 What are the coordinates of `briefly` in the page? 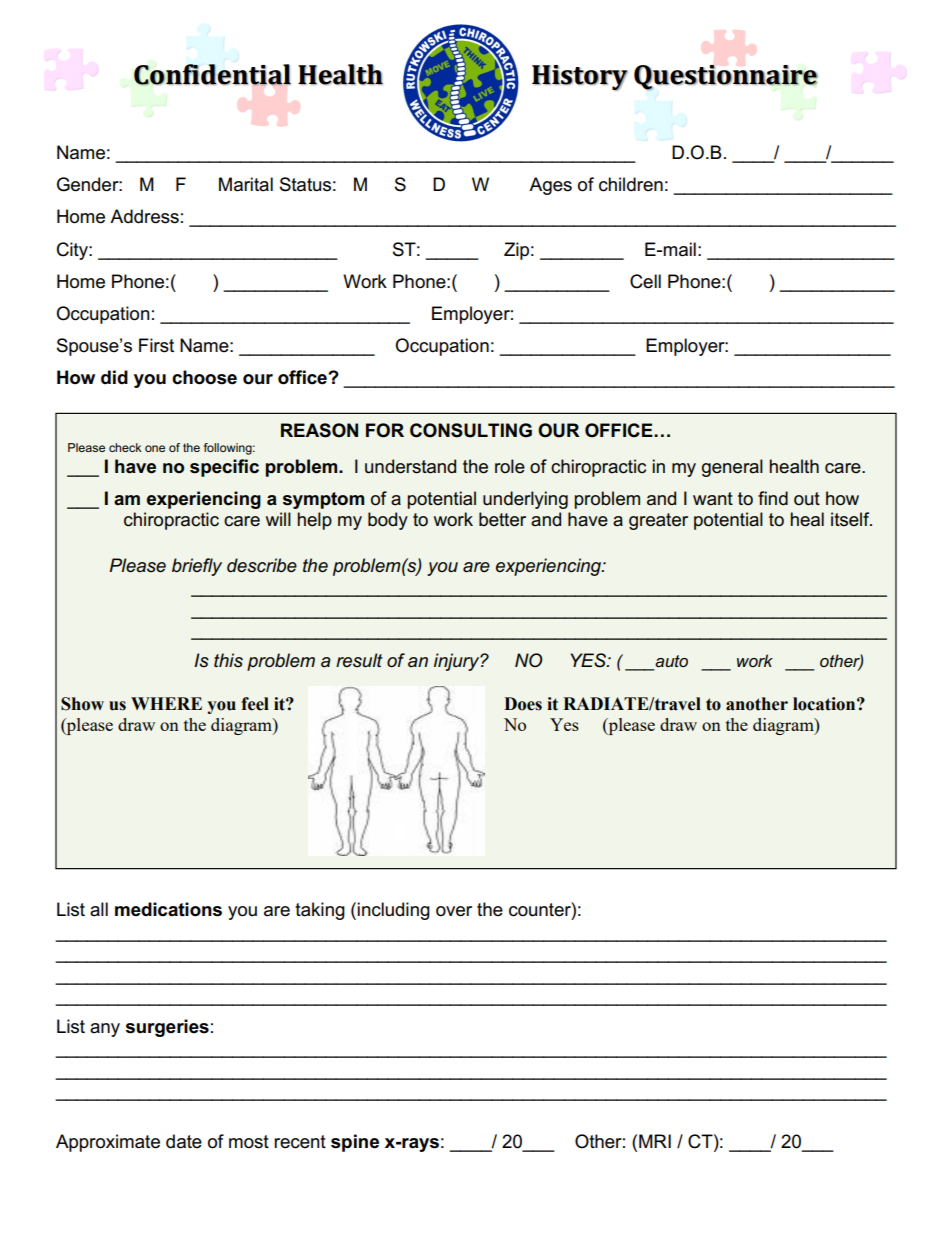 It's located at (197, 567).
